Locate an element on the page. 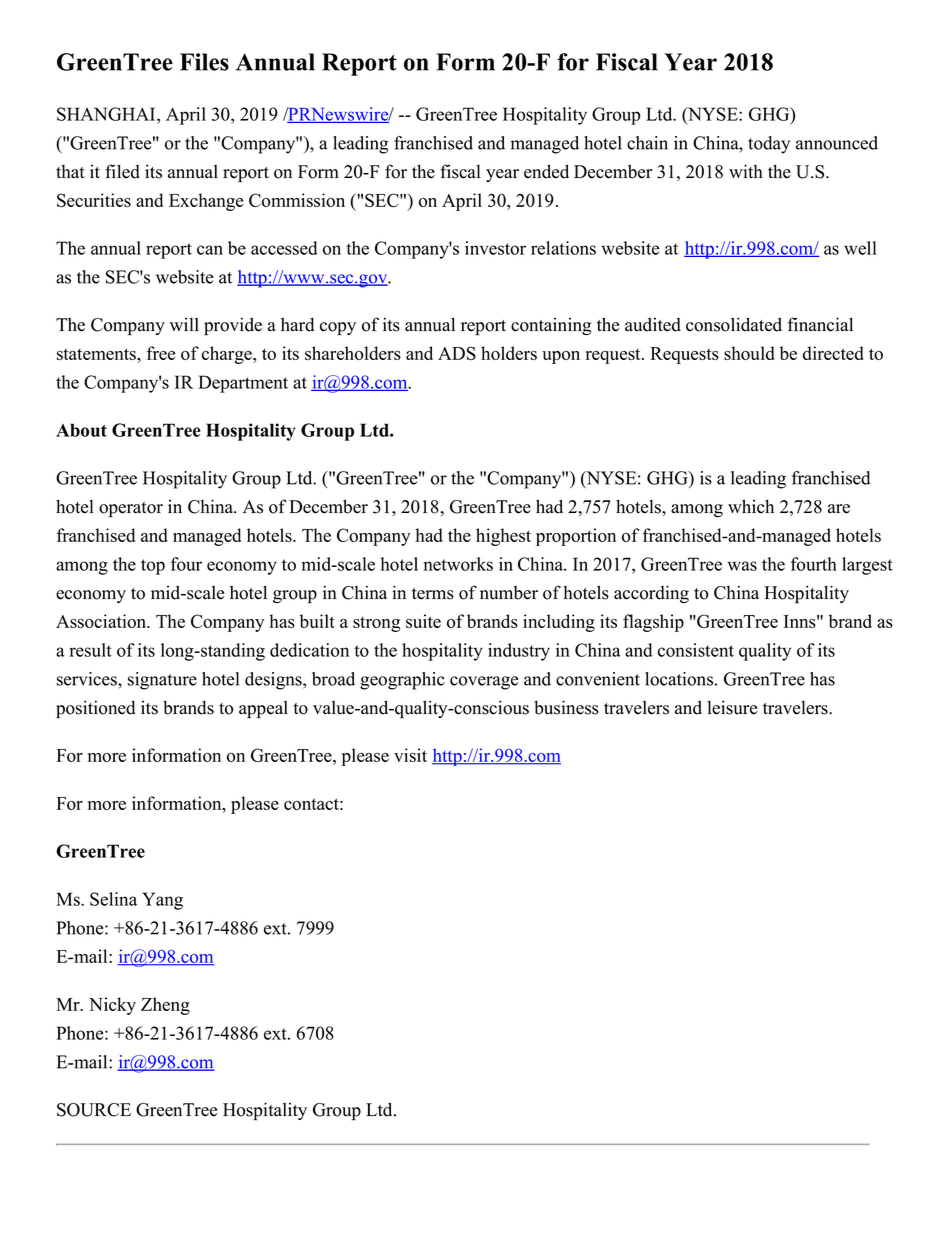 The width and height of the page is (952, 1233). should is located at coordinates (749, 353).
